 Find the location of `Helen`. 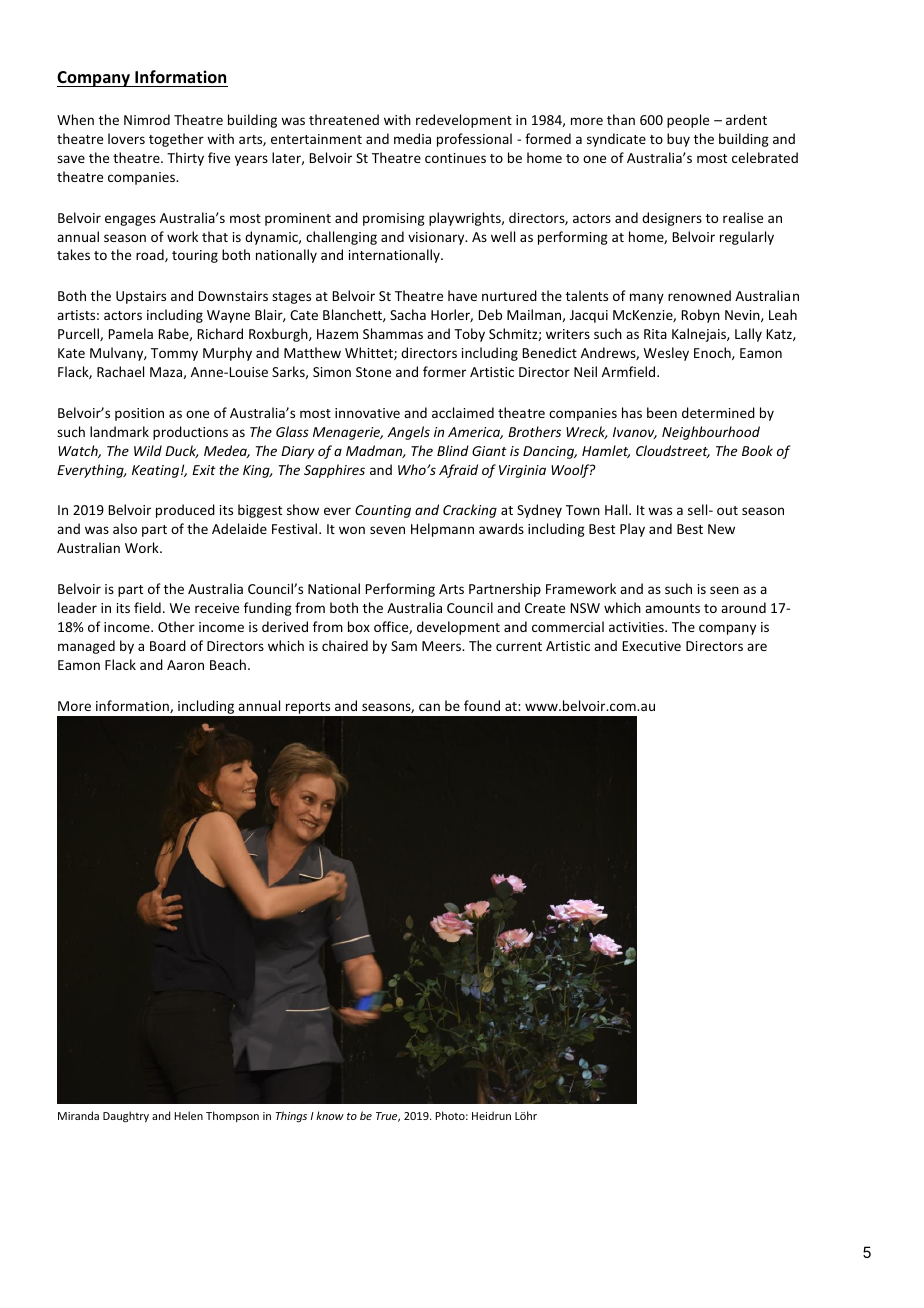

Helen is located at coordinates (189, 1115).
